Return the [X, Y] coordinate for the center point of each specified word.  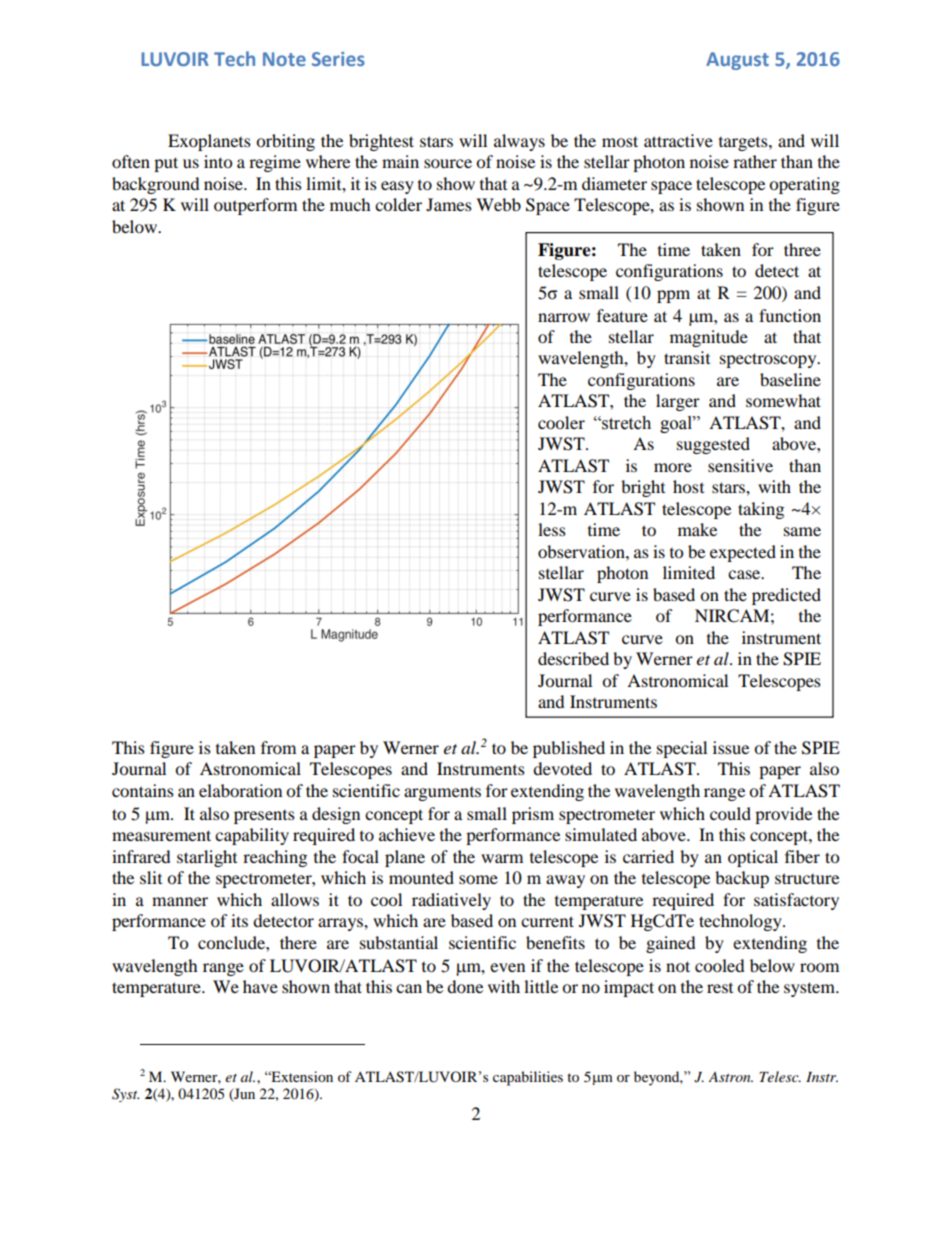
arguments [442, 794]
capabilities [528, 1078]
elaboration [240, 790]
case [745, 574]
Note [284, 59]
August [737, 61]
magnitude [709, 338]
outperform [255, 206]
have [260, 986]
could [730, 813]
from [278, 747]
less [552, 529]
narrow [564, 317]
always [519, 142]
